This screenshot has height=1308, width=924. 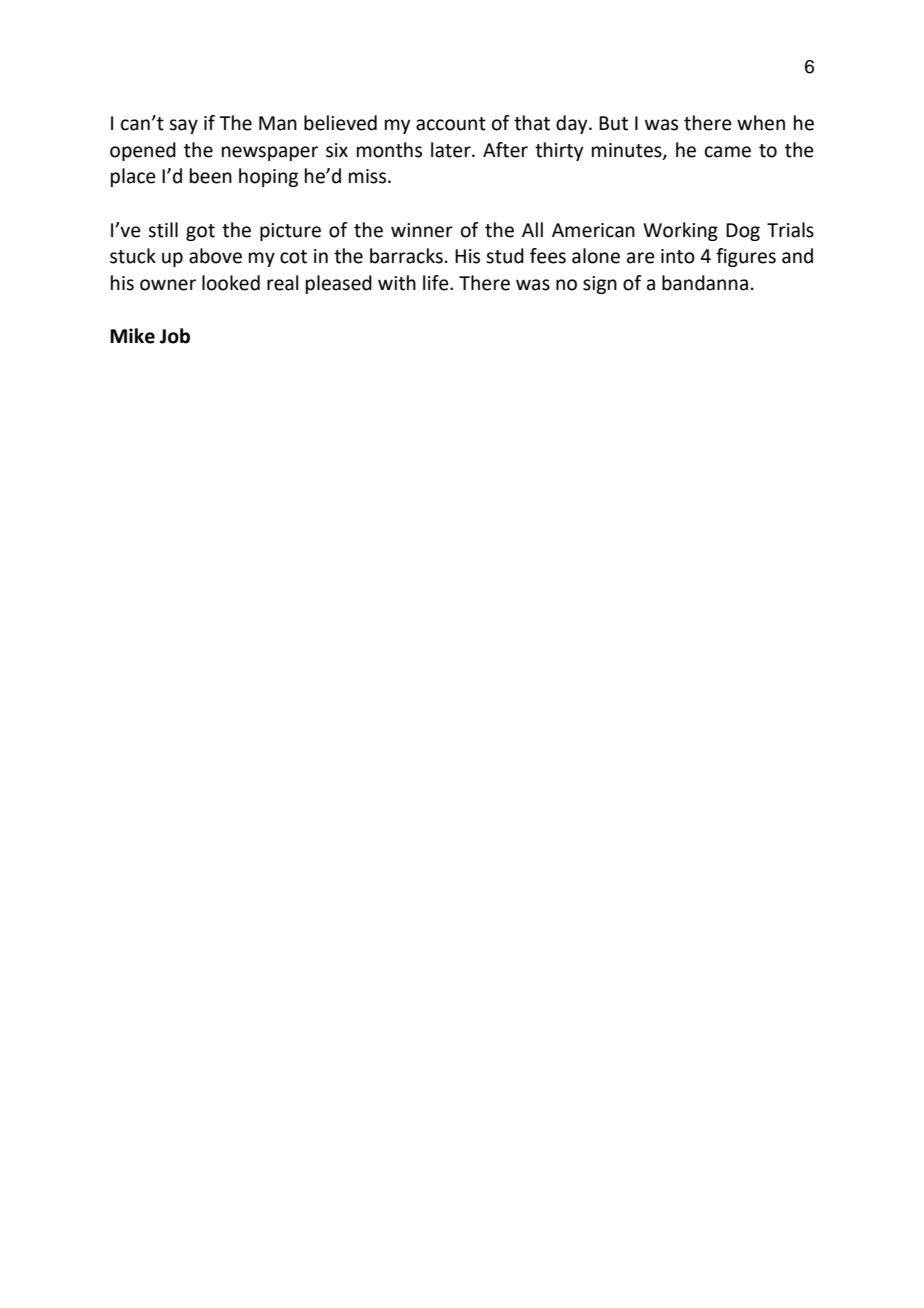 I want to click on winner, so click(x=422, y=230).
